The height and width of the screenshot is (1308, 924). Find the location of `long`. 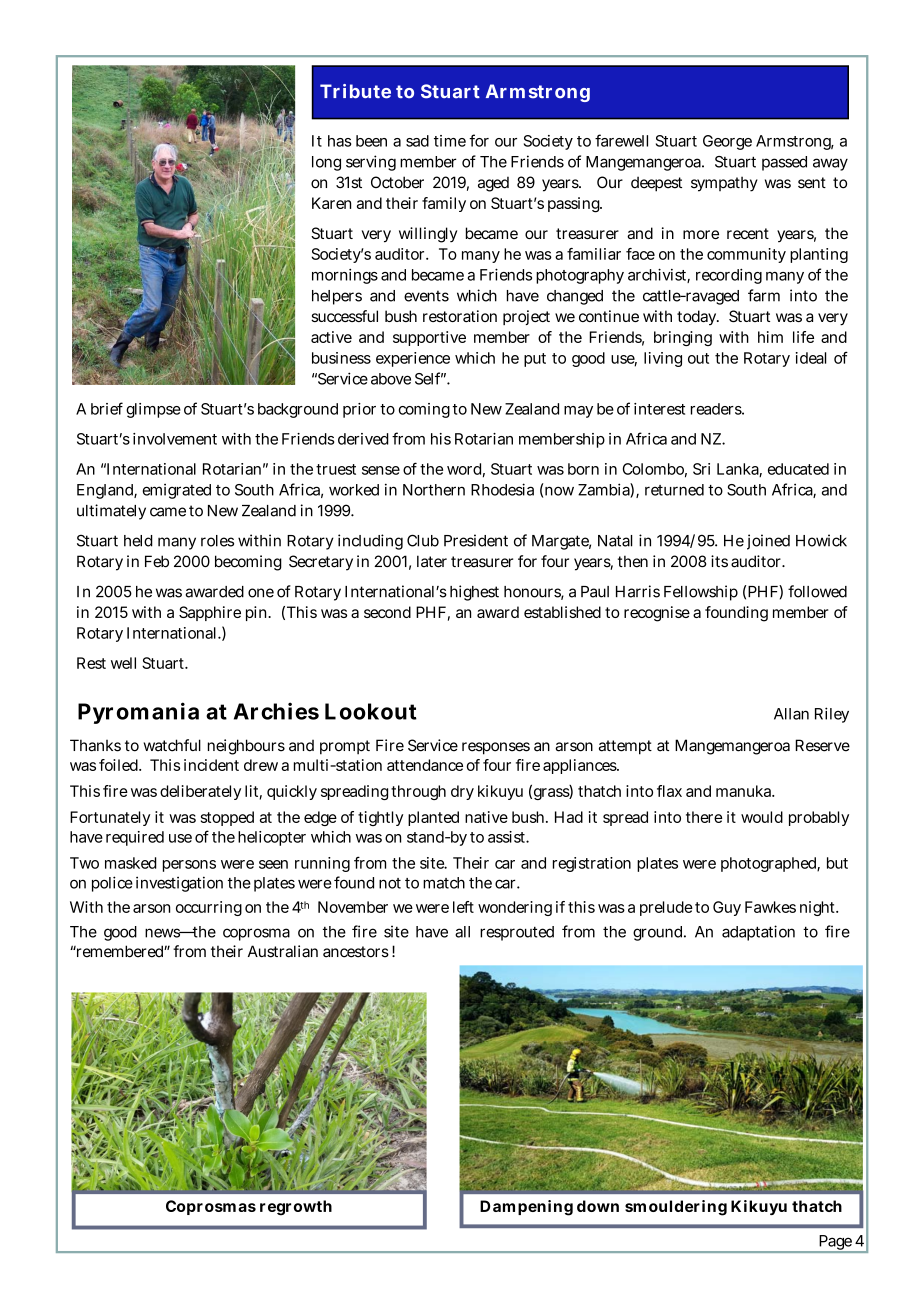

long is located at coordinates (326, 163).
